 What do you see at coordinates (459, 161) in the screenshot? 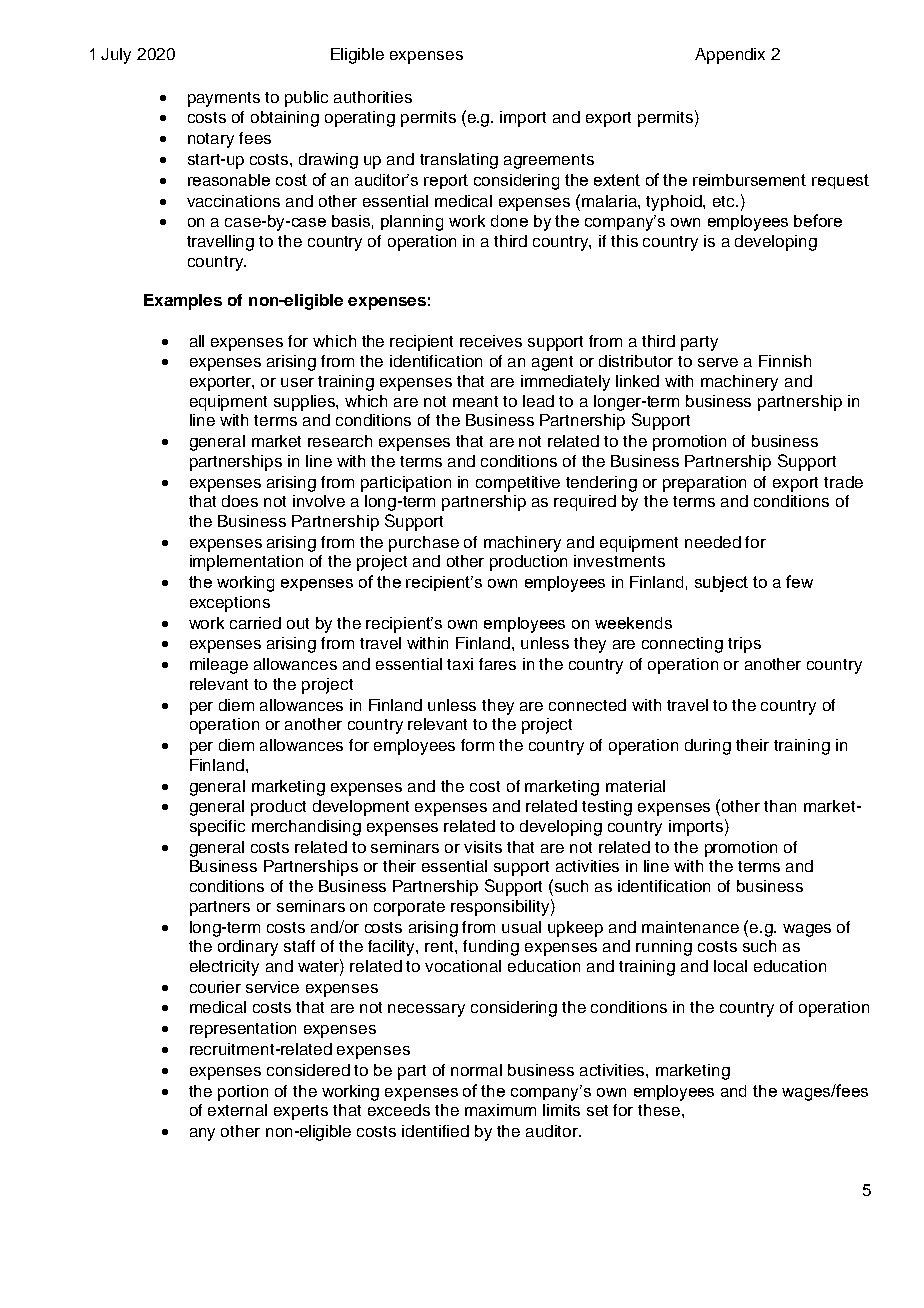
I see `translating` at bounding box center [459, 161].
